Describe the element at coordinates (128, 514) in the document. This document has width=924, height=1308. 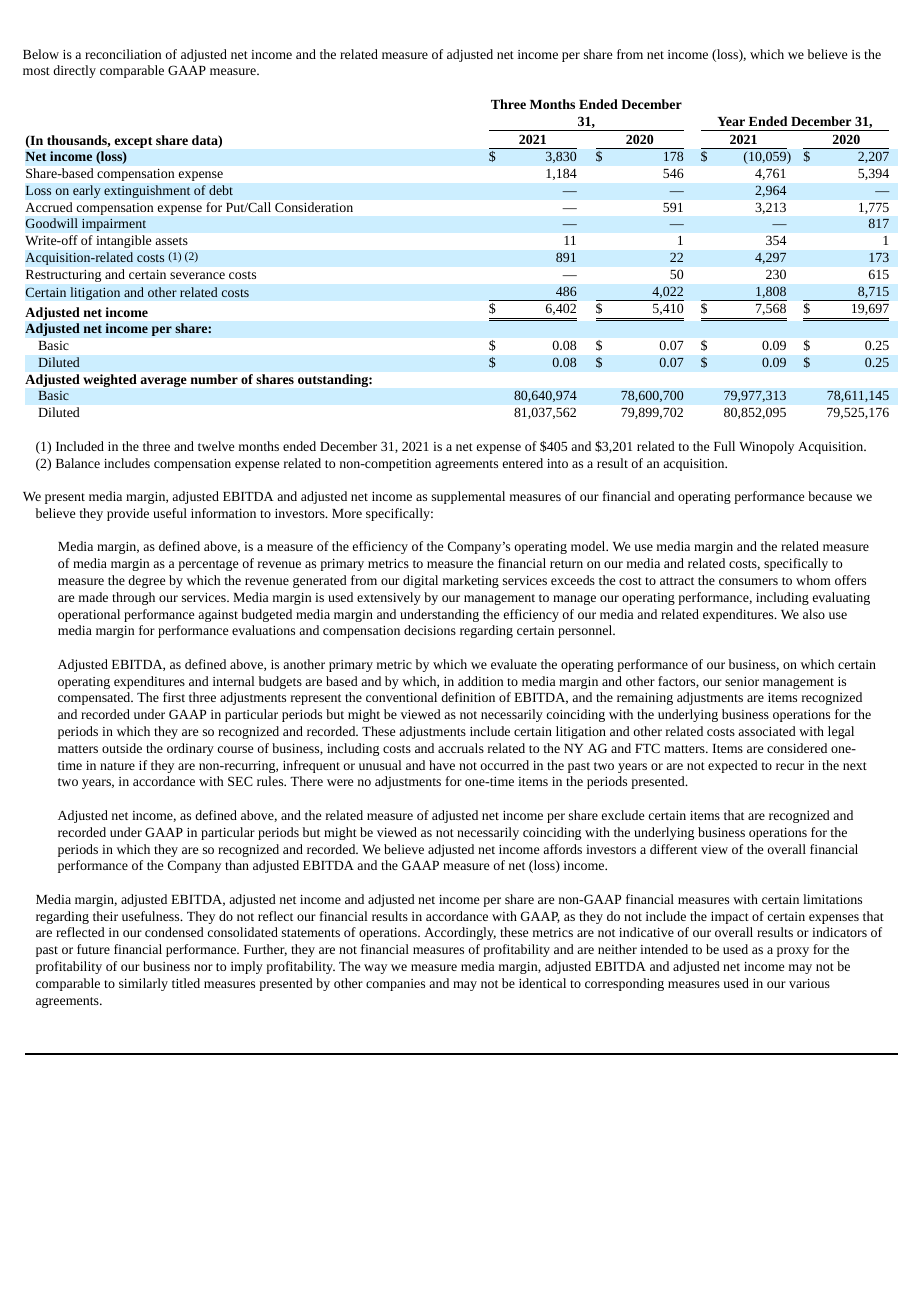
I see `provide` at that location.
